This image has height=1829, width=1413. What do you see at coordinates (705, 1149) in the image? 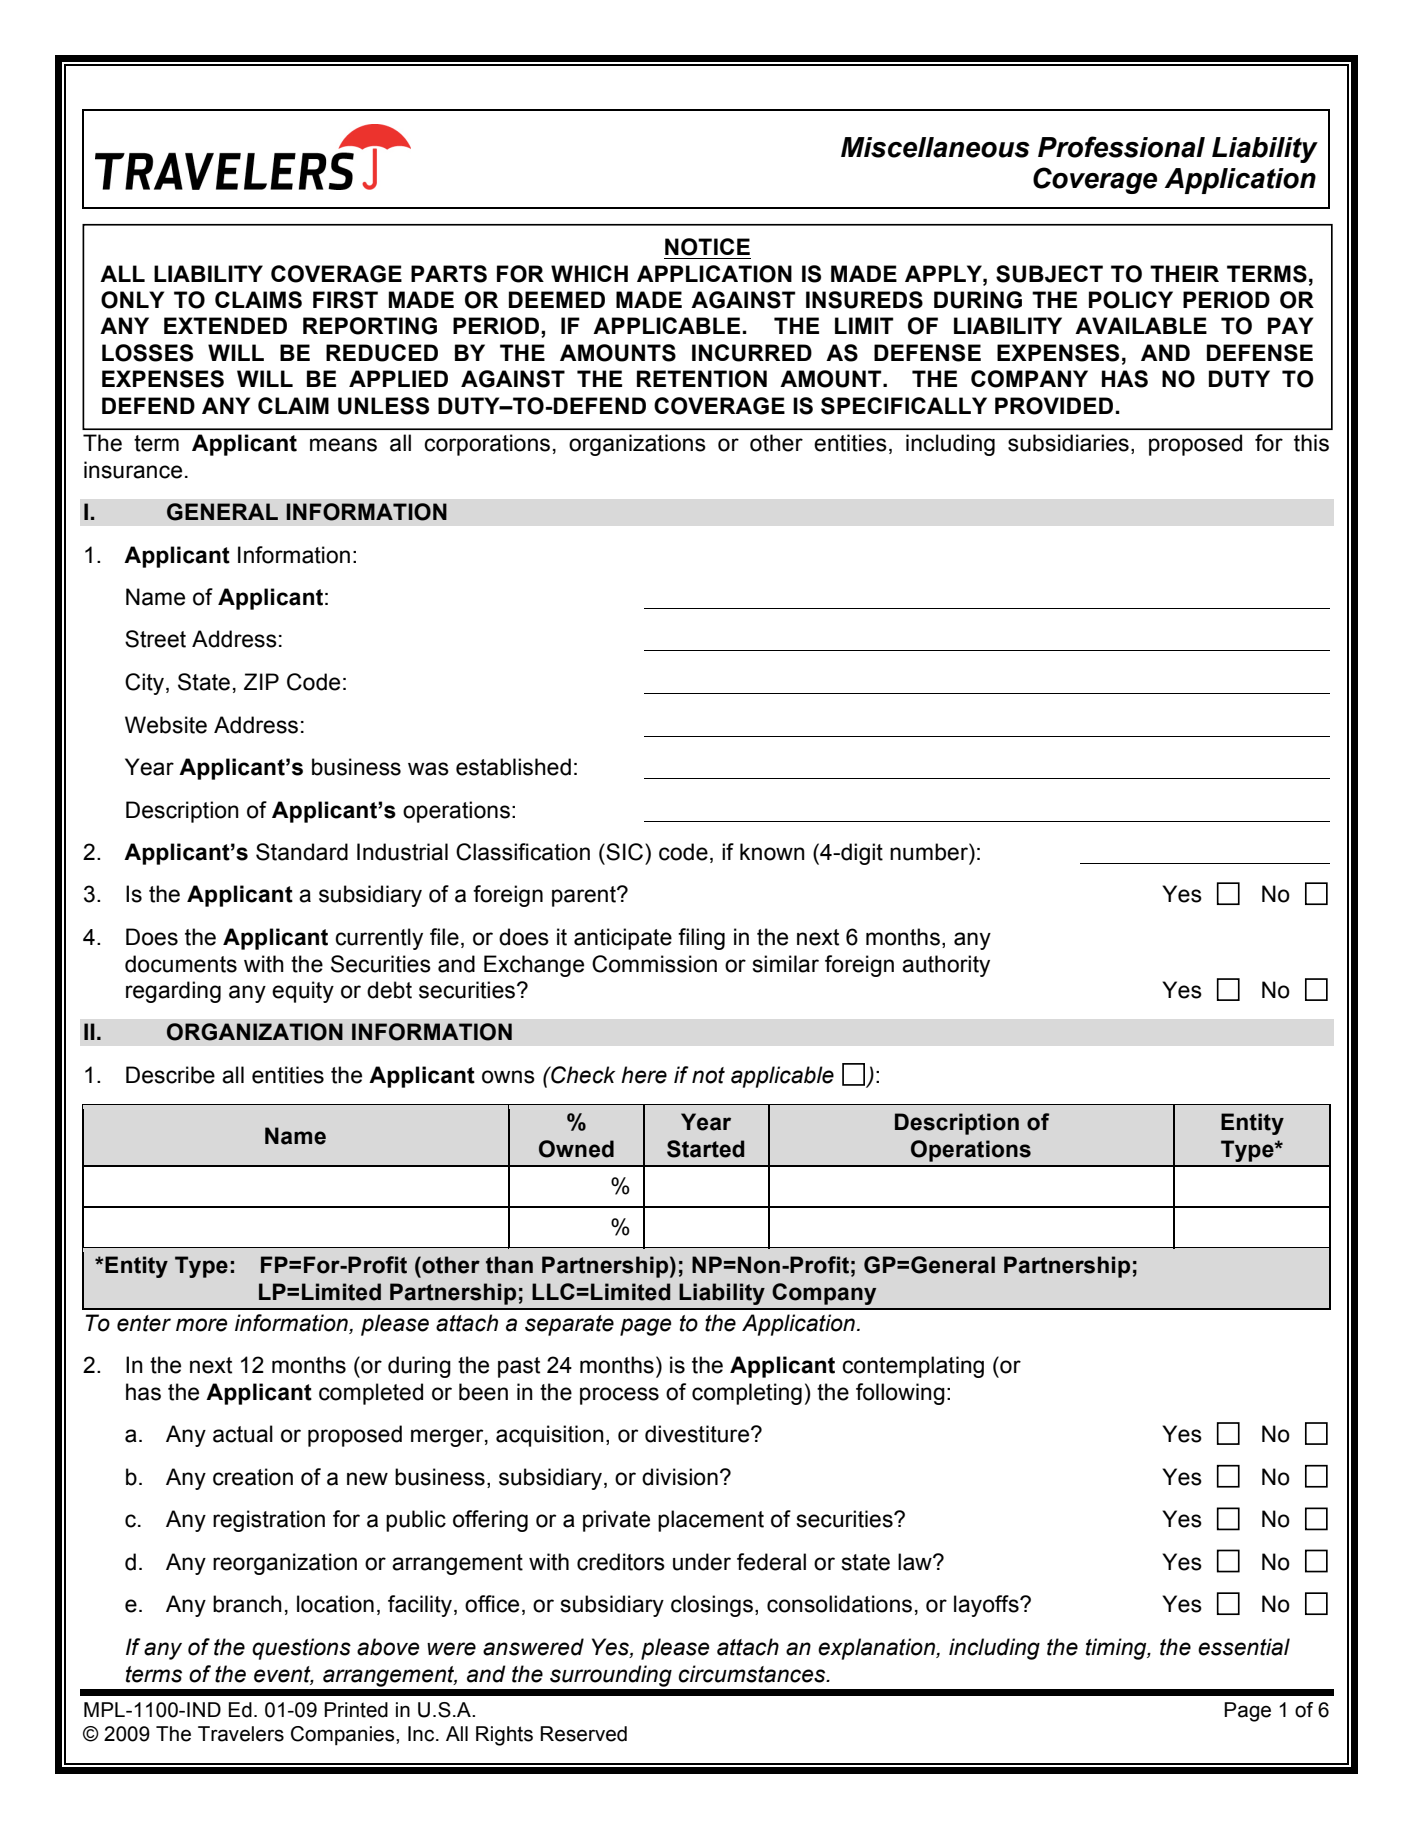
I see `Started` at bounding box center [705, 1149].
